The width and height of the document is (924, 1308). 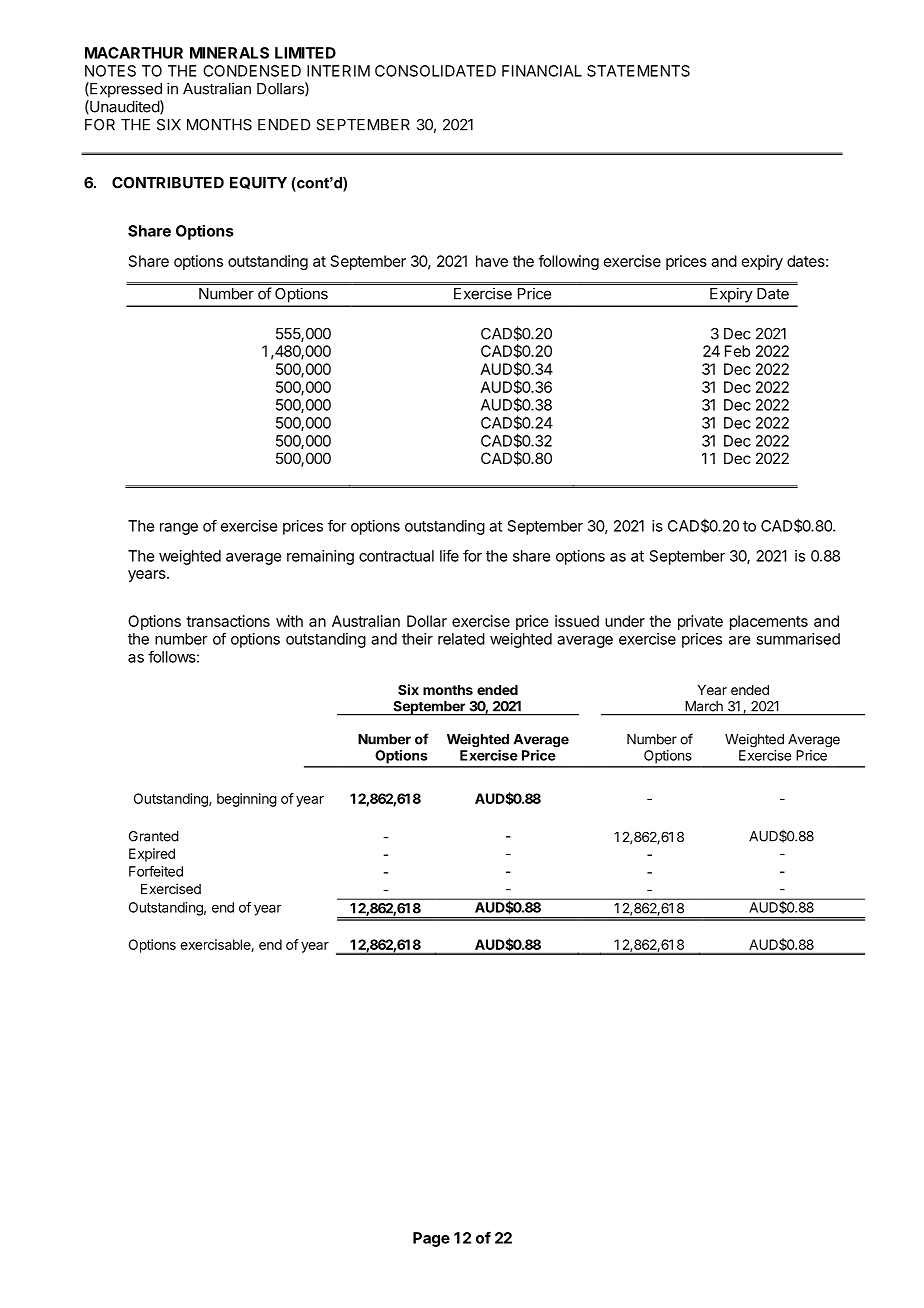 I want to click on related, so click(x=461, y=639).
